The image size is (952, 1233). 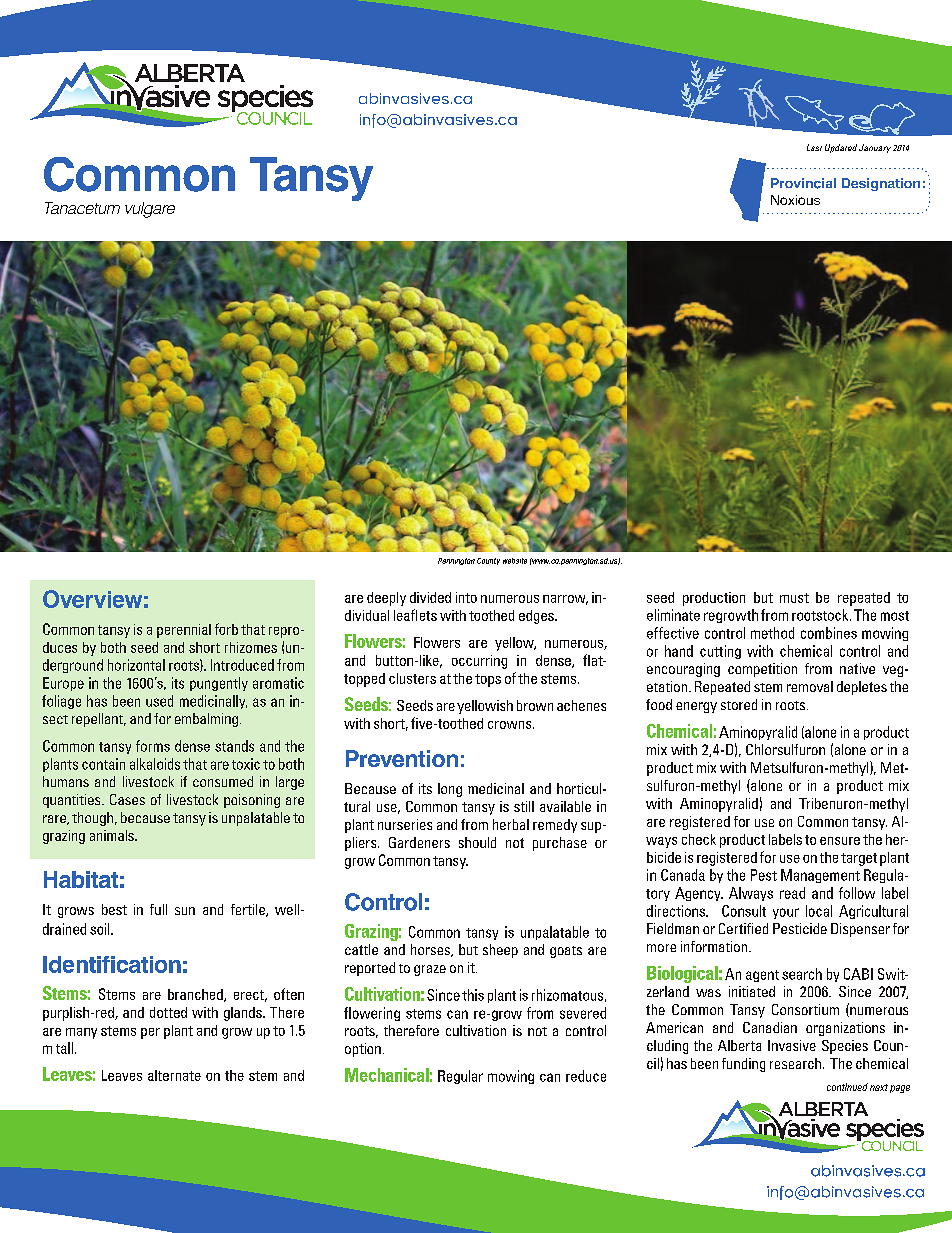 What do you see at coordinates (803, 183) in the screenshot?
I see `Provincial` at bounding box center [803, 183].
